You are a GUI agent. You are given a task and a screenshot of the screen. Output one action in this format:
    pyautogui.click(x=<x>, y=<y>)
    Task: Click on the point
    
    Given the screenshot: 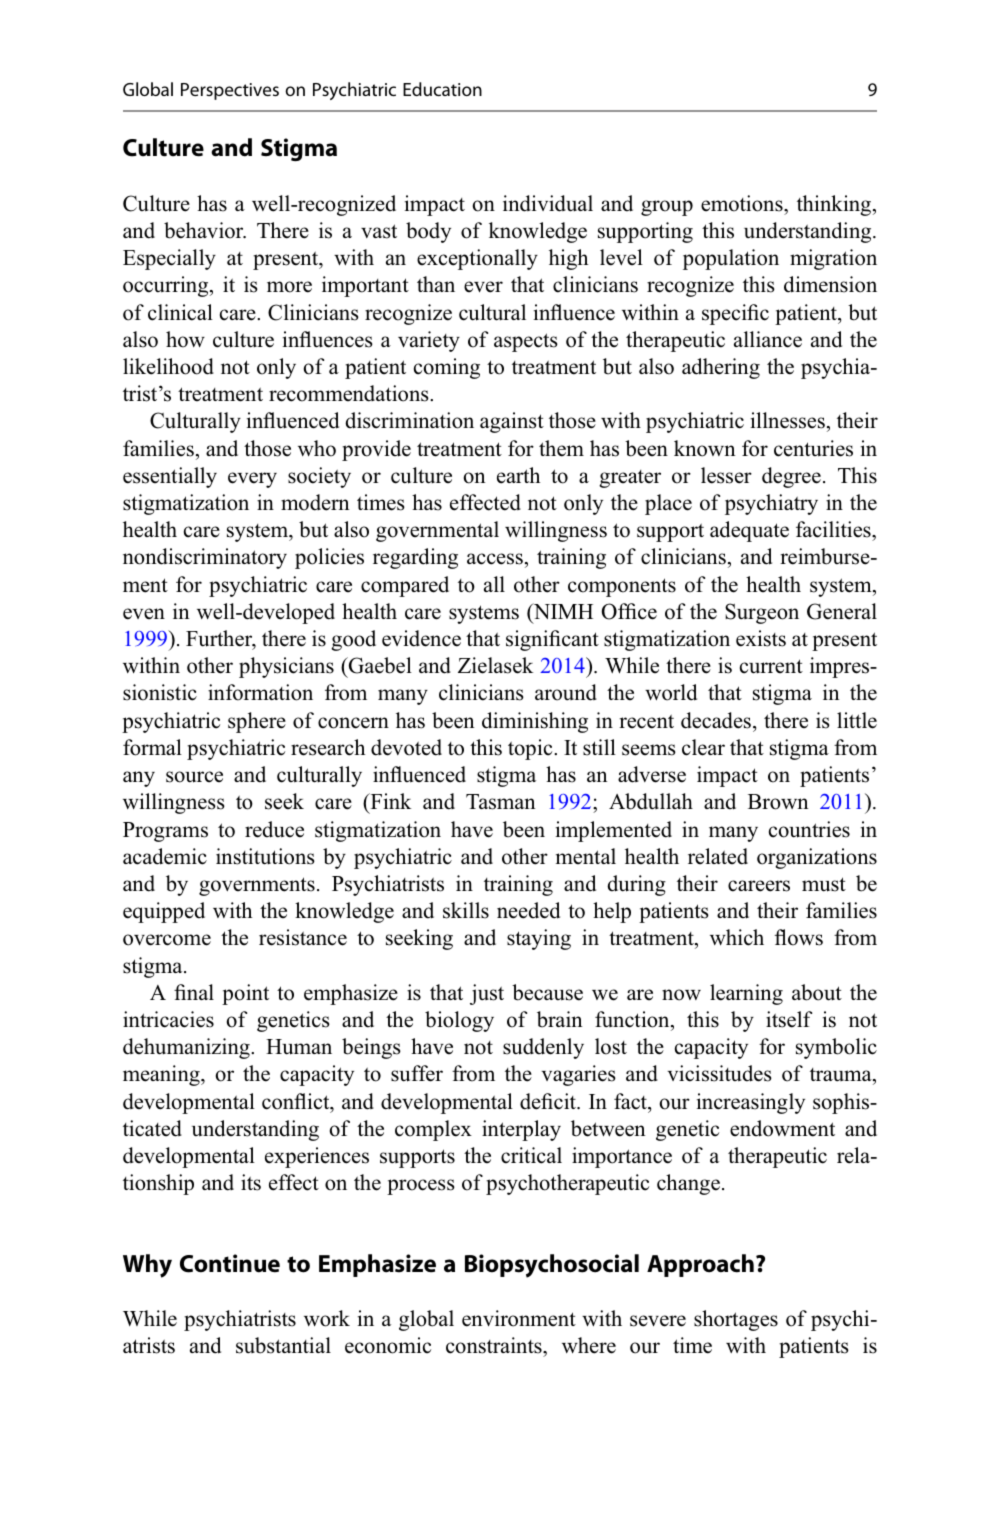 What is the action you would take?
    pyautogui.click(x=245, y=994)
